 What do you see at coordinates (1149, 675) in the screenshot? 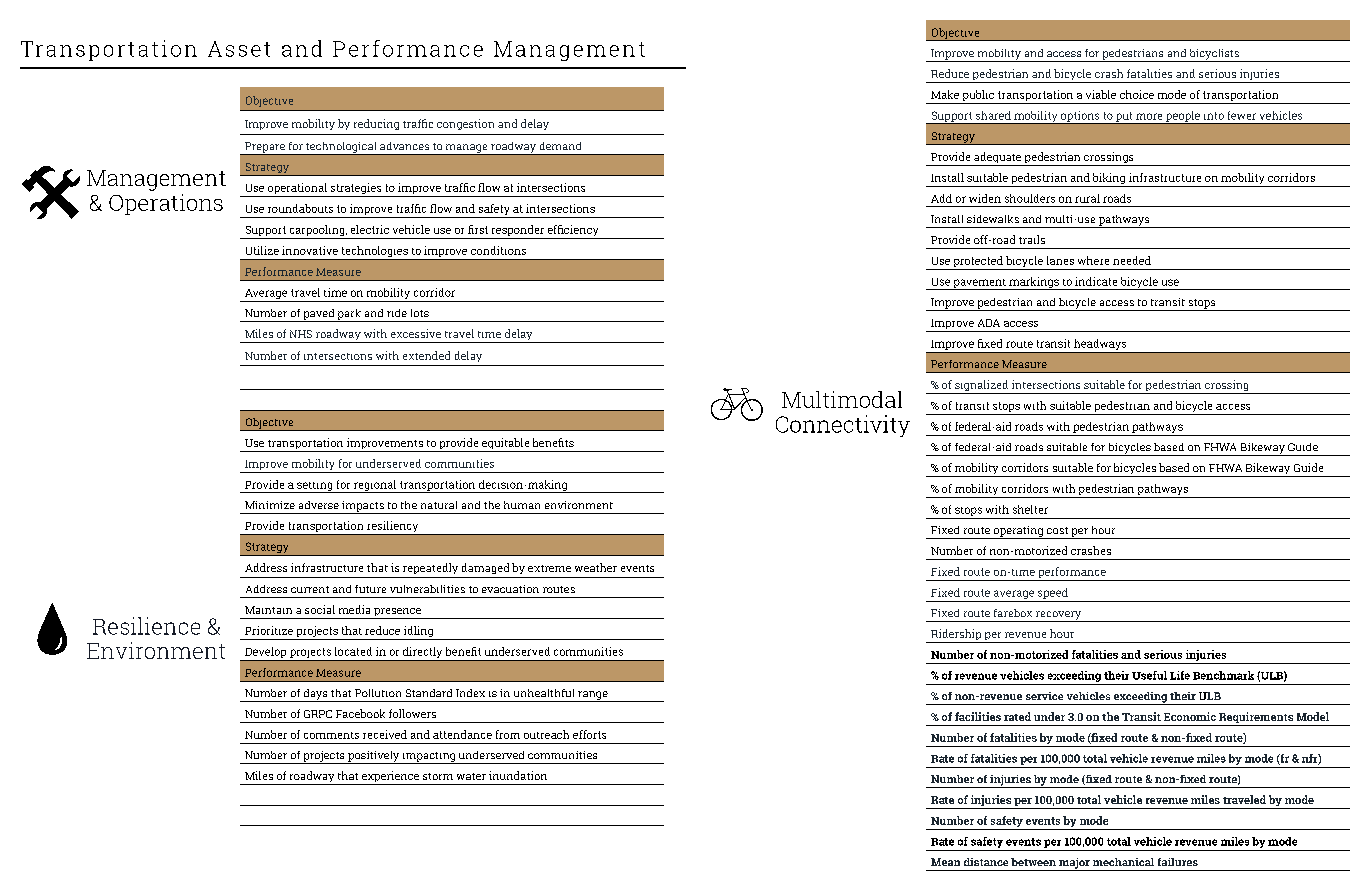
I see `Useful` at bounding box center [1149, 675].
